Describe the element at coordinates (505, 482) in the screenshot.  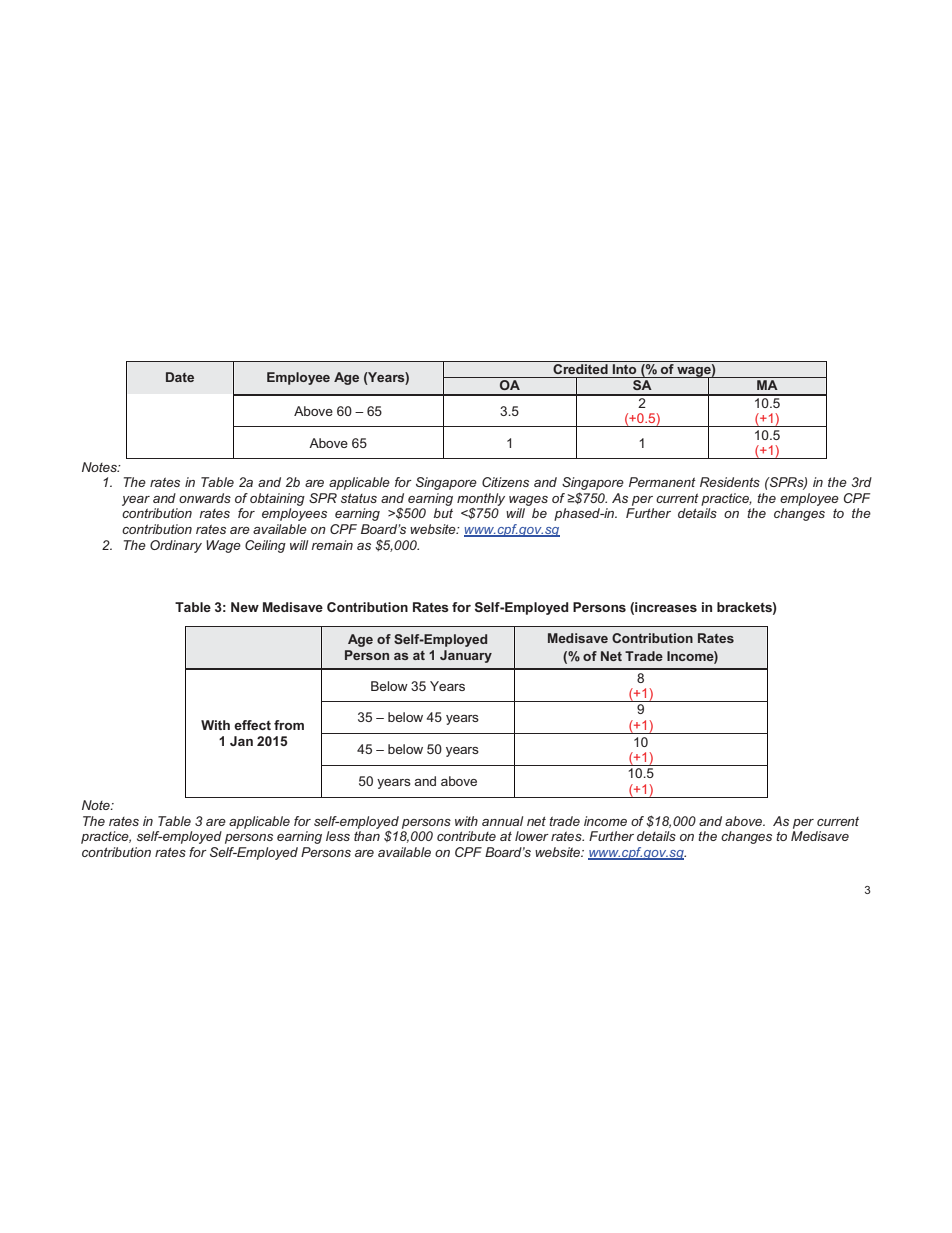
I see `Citizens` at that location.
